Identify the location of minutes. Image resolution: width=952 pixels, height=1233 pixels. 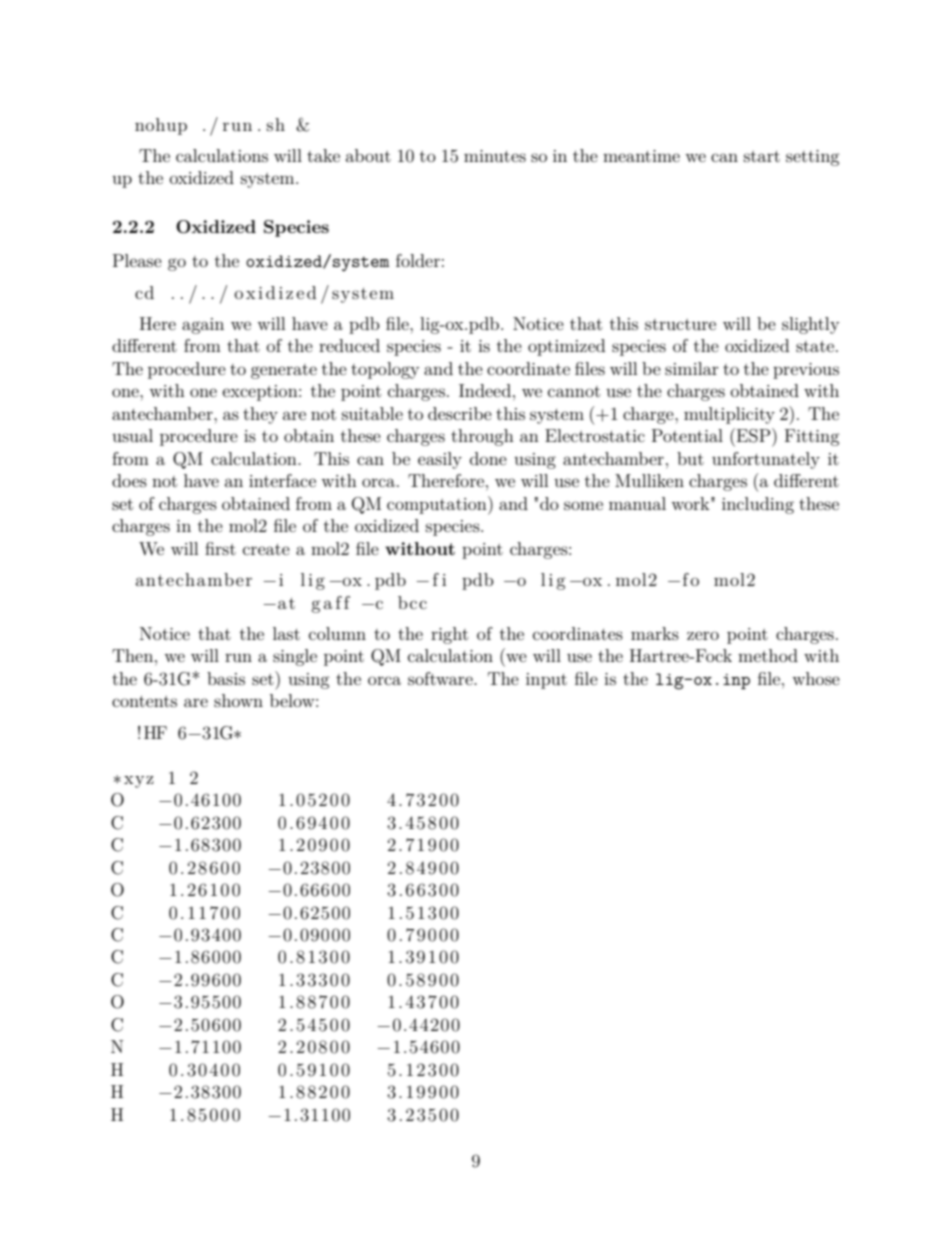
(495, 156).
